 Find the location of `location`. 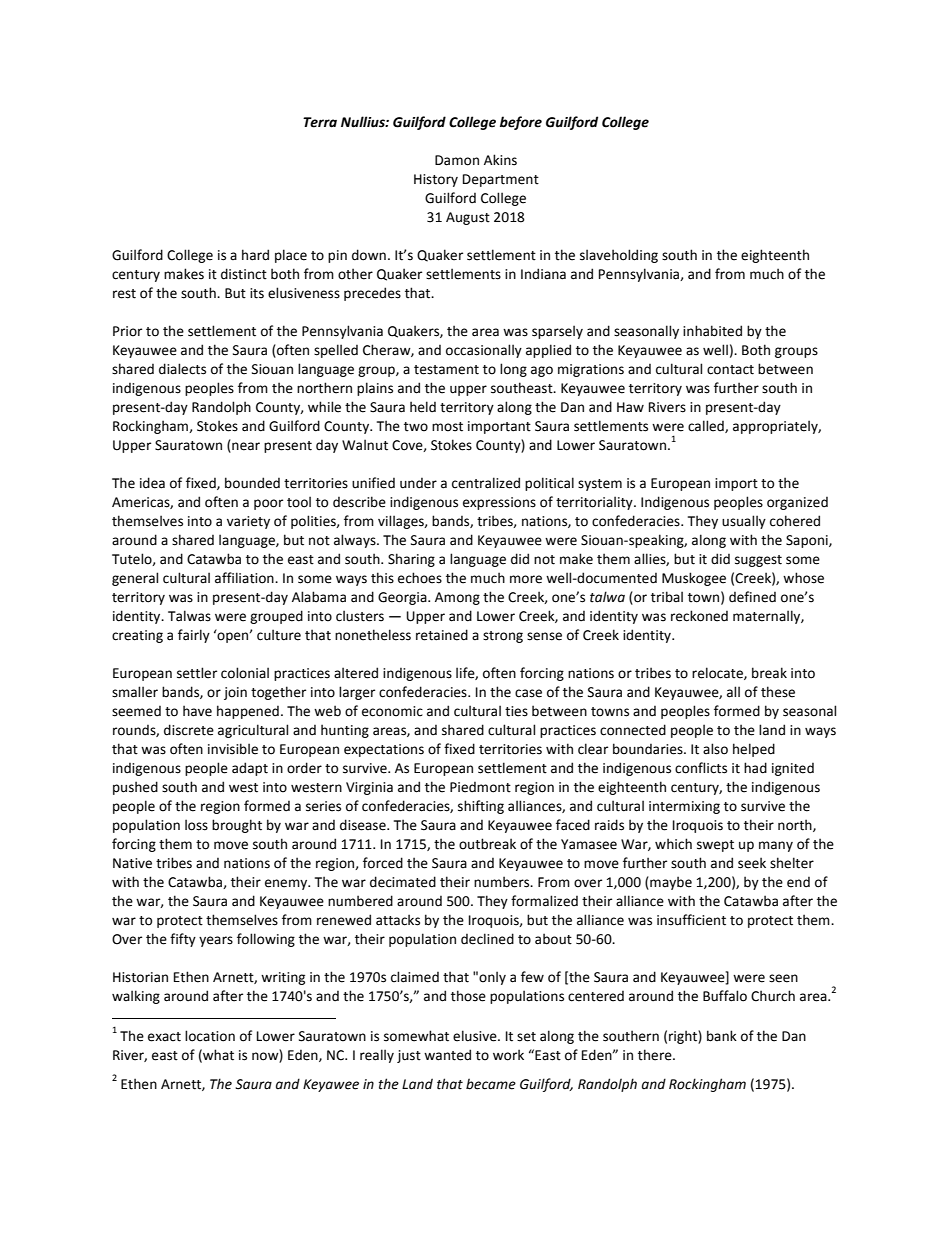

location is located at coordinates (210, 1036).
